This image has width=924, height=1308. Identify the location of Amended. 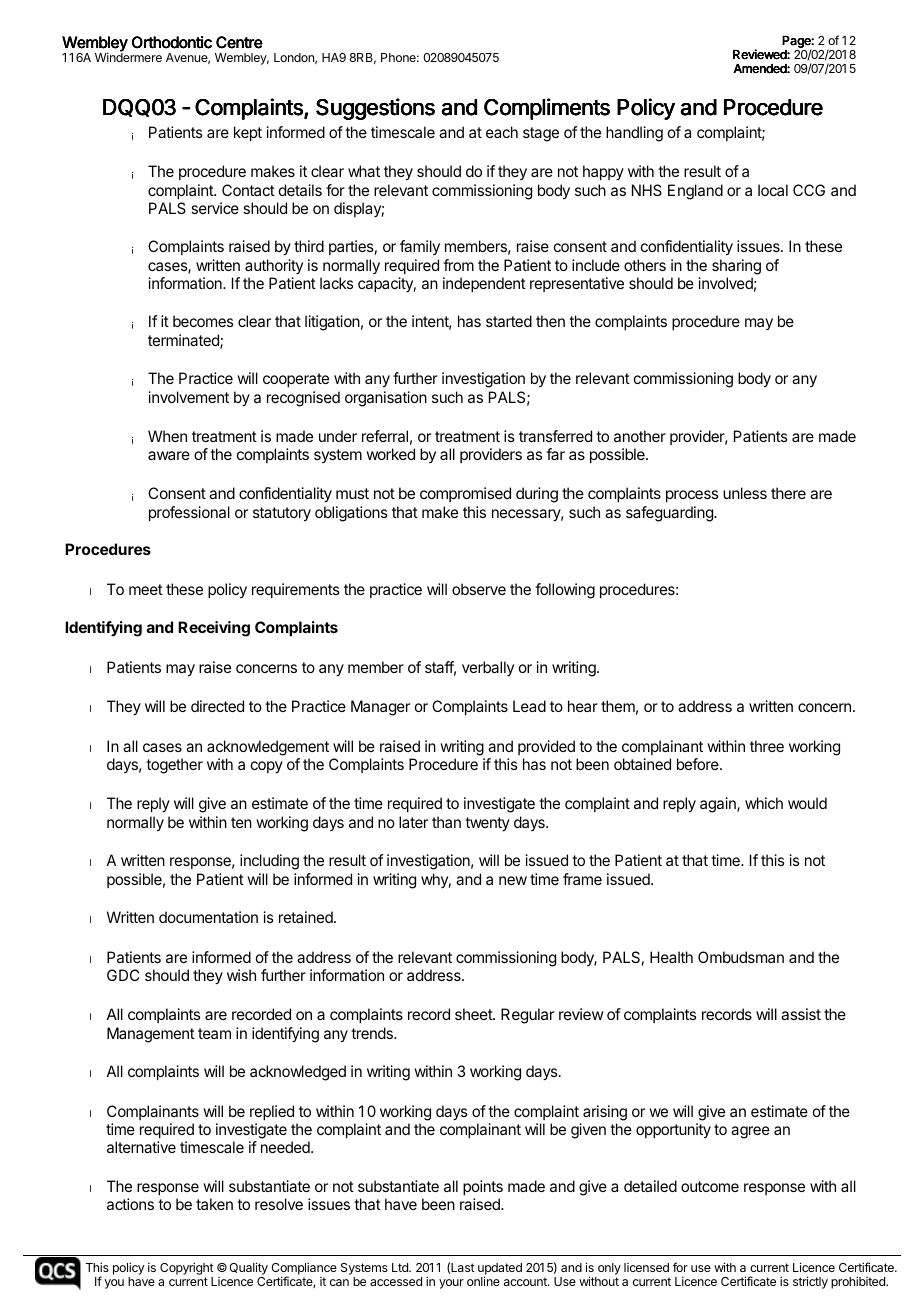
(760, 69).
